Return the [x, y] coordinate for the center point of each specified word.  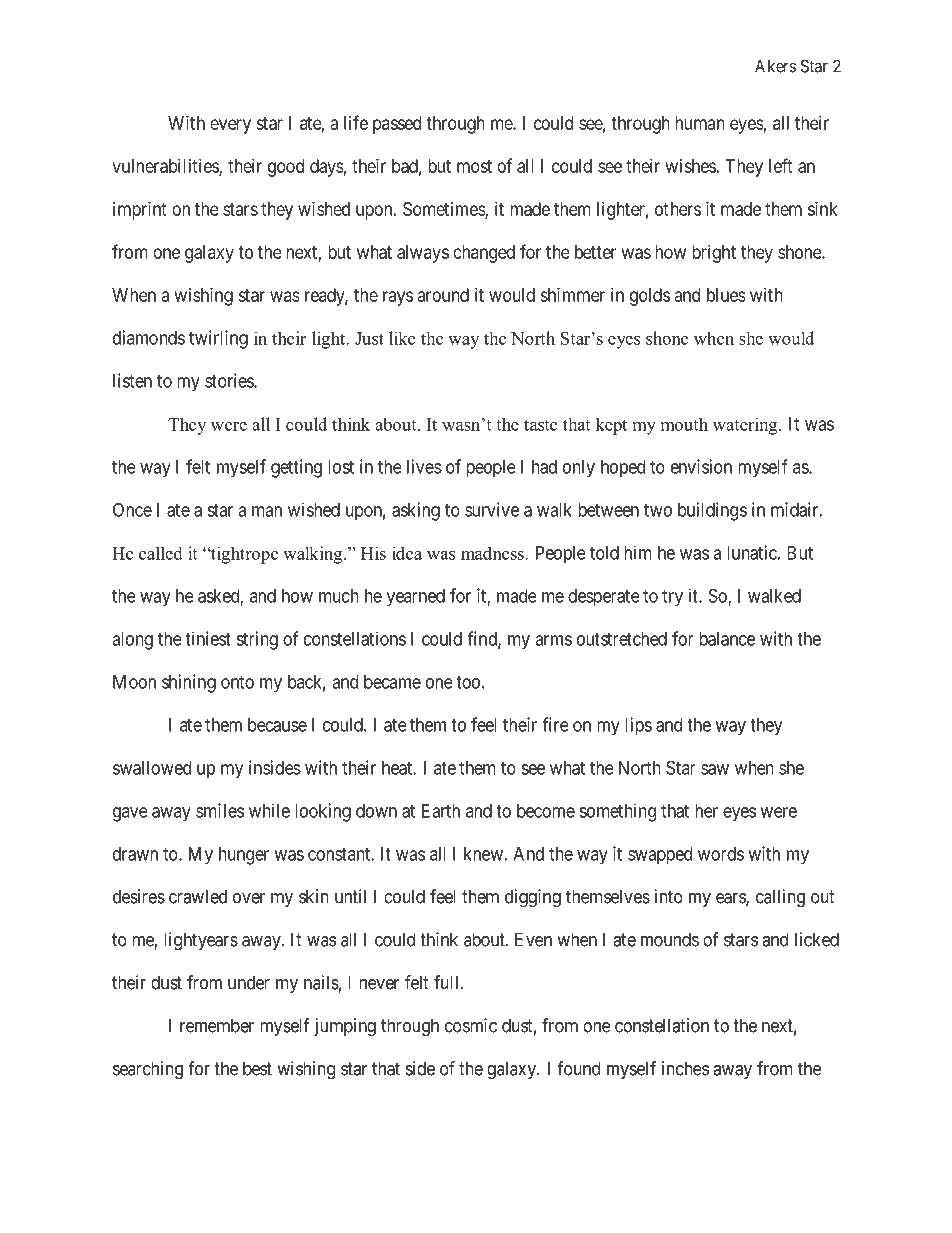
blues [726, 295]
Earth [441, 811]
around [443, 295]
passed [397, 125]
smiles [220, 810]
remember [217, 1025]
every [230, 126]
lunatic [752, 552]
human [700, 123]
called [161, 553]
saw [715, 769]
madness [493, 553]
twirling [218, 339]
